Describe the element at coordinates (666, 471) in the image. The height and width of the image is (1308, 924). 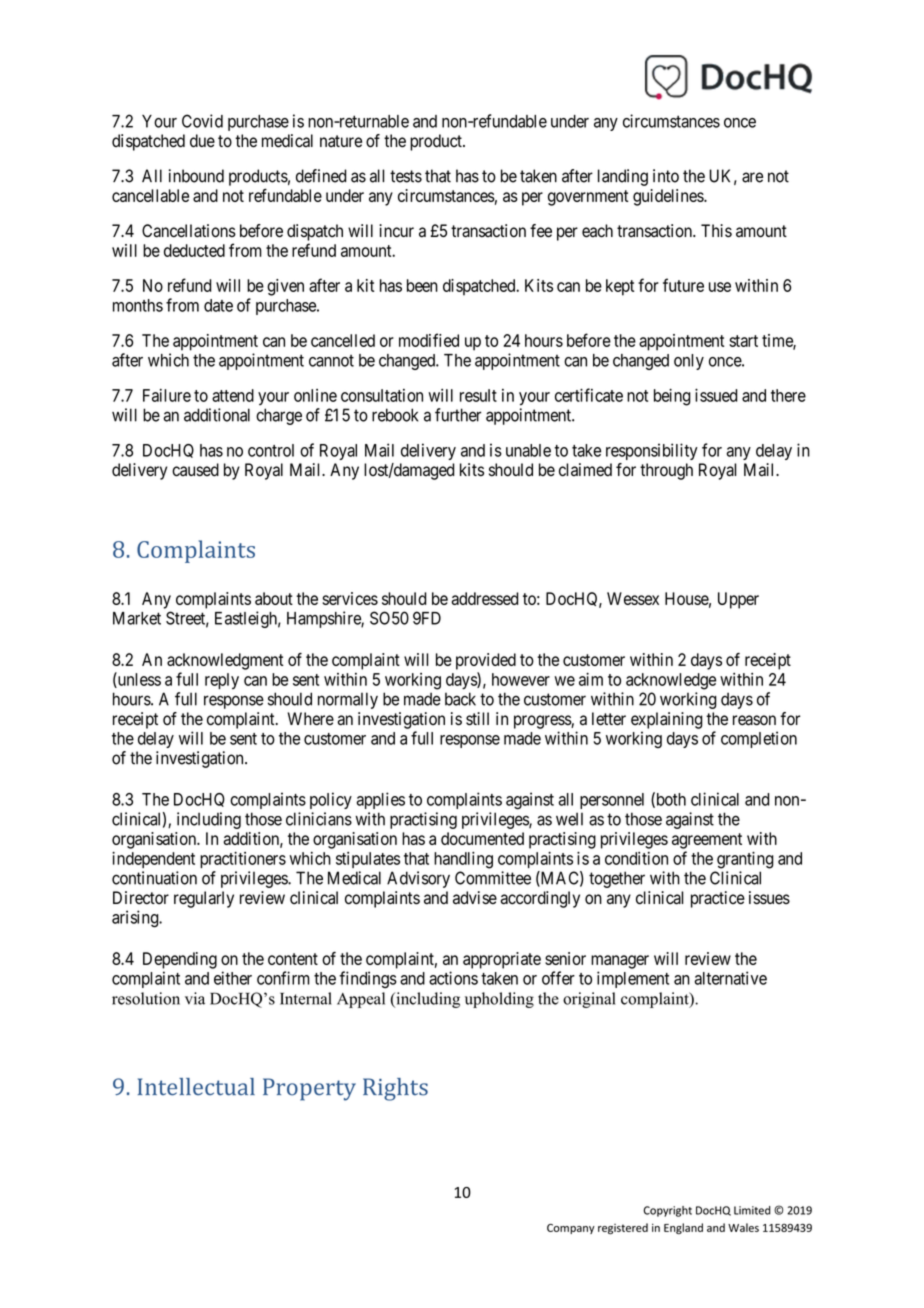
I see `through` at that location.
